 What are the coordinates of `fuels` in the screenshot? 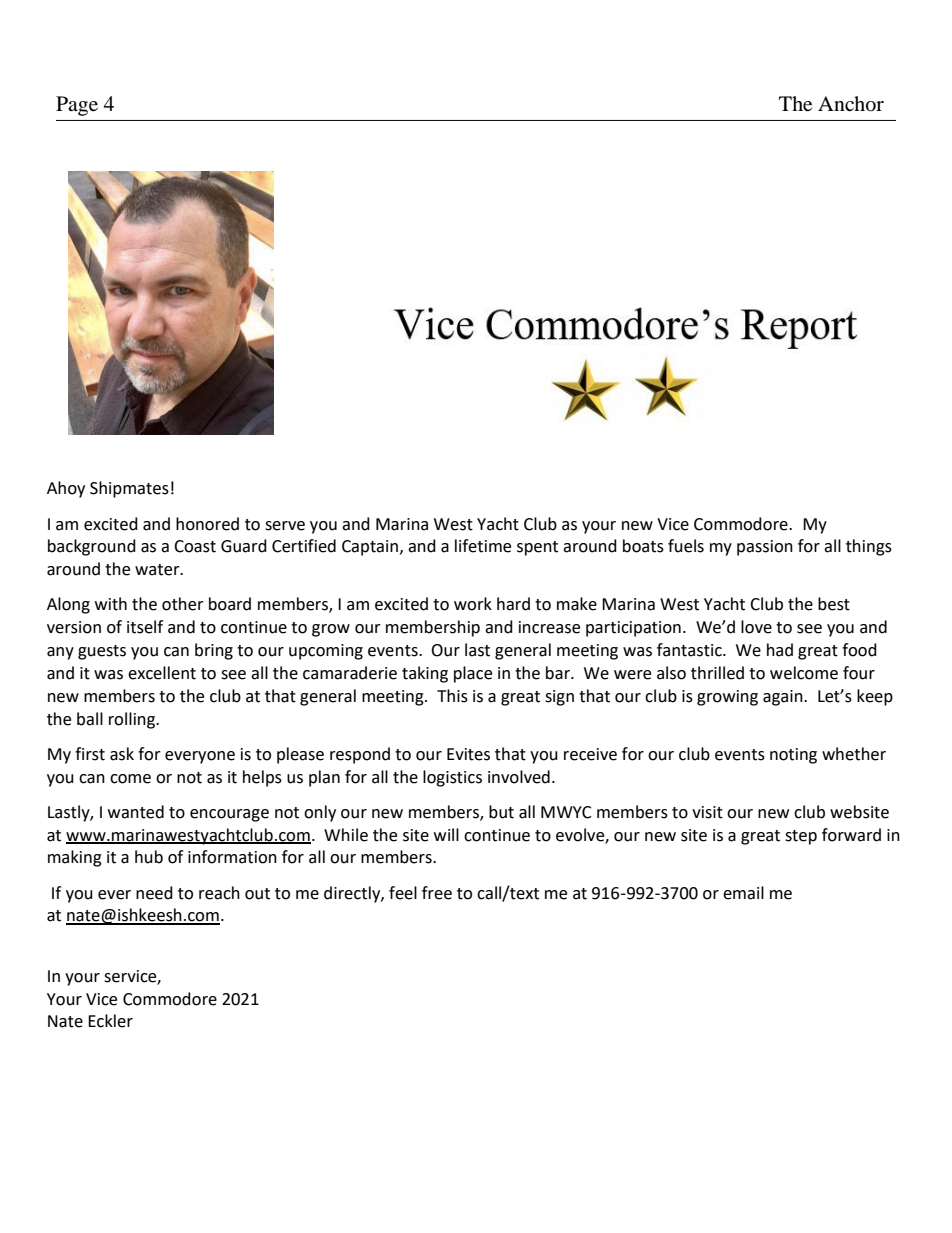 It's located at (686, 546).
